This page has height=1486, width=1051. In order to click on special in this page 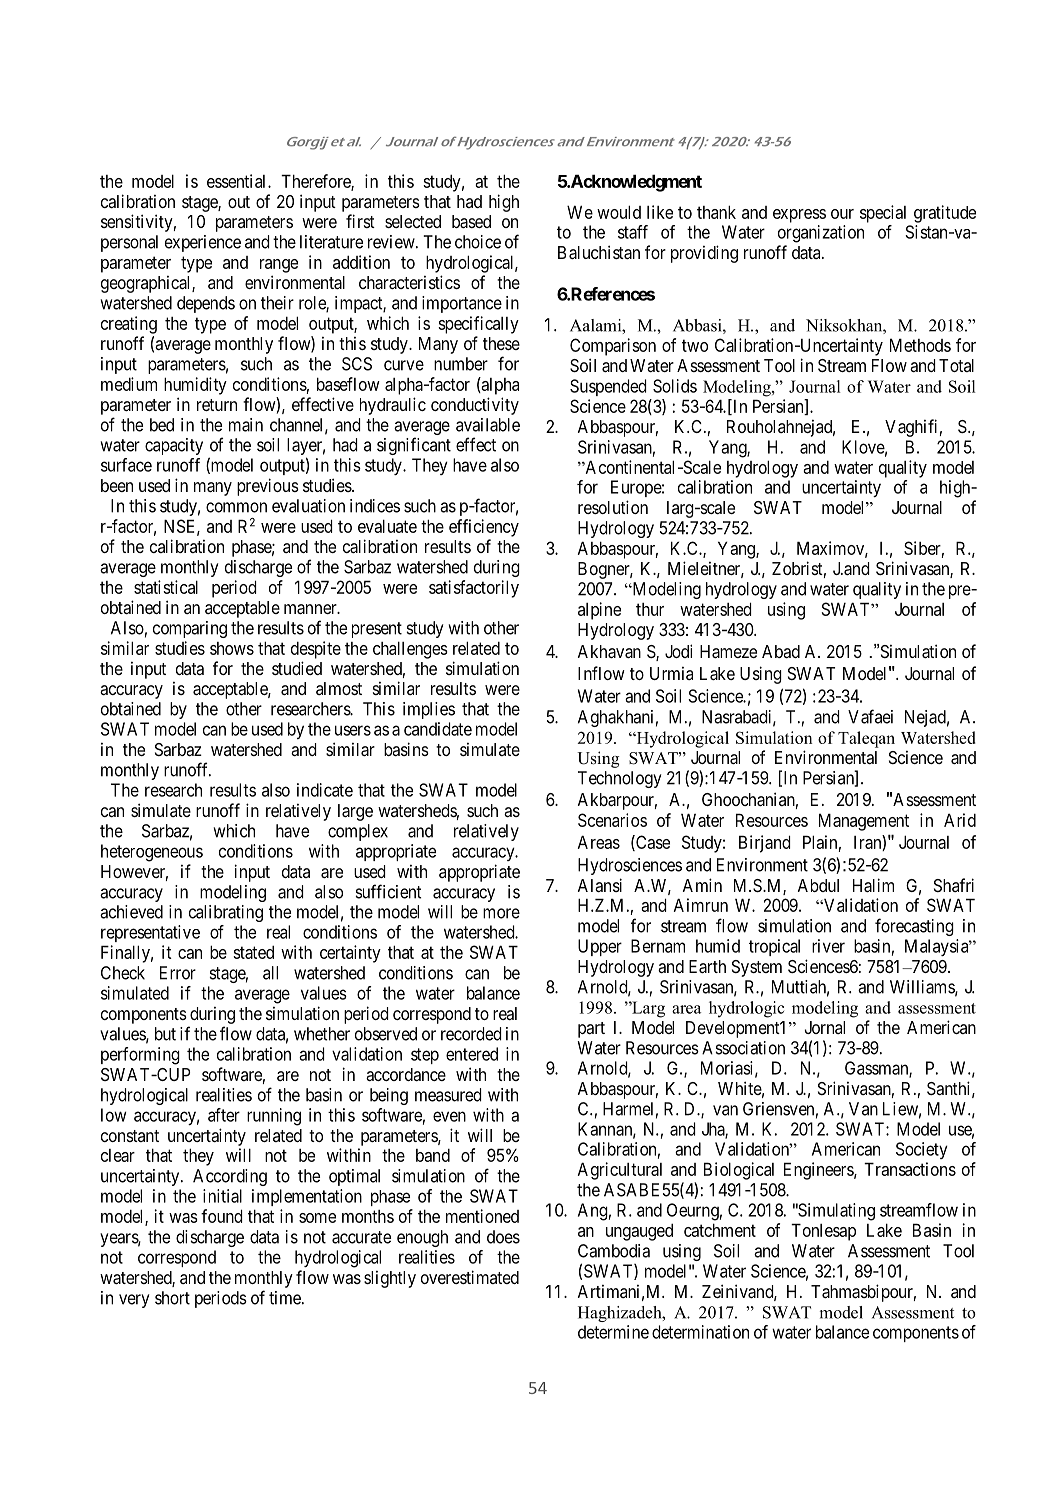, I will do `click(883, 214)`.
